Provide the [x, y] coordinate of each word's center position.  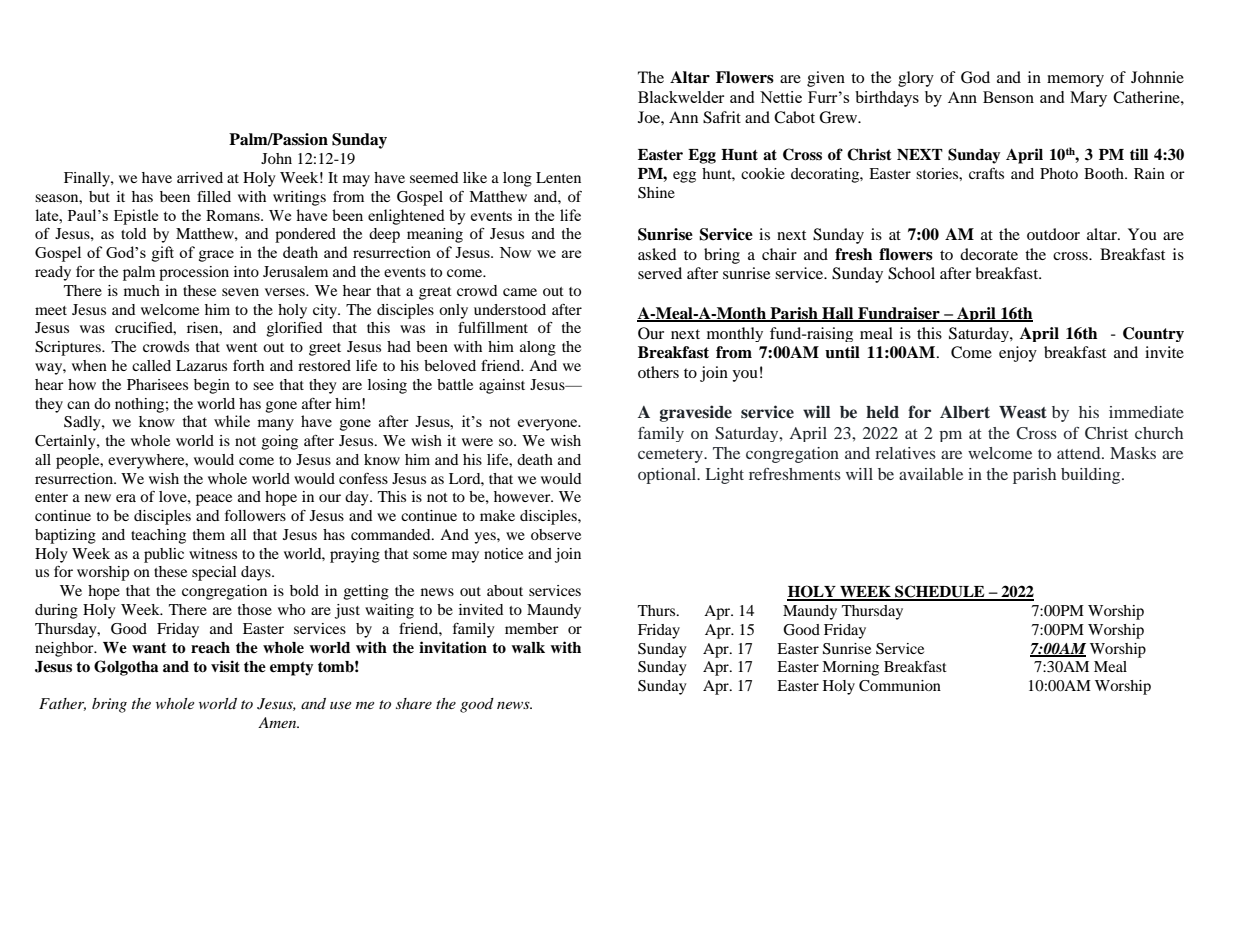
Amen [278, 722]
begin [212, 386]
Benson [1008, 97]
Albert [965, 412]
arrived [200, 177]
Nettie [781, 97]
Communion [900, 686]
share [414, 703]
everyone [549, 425]
